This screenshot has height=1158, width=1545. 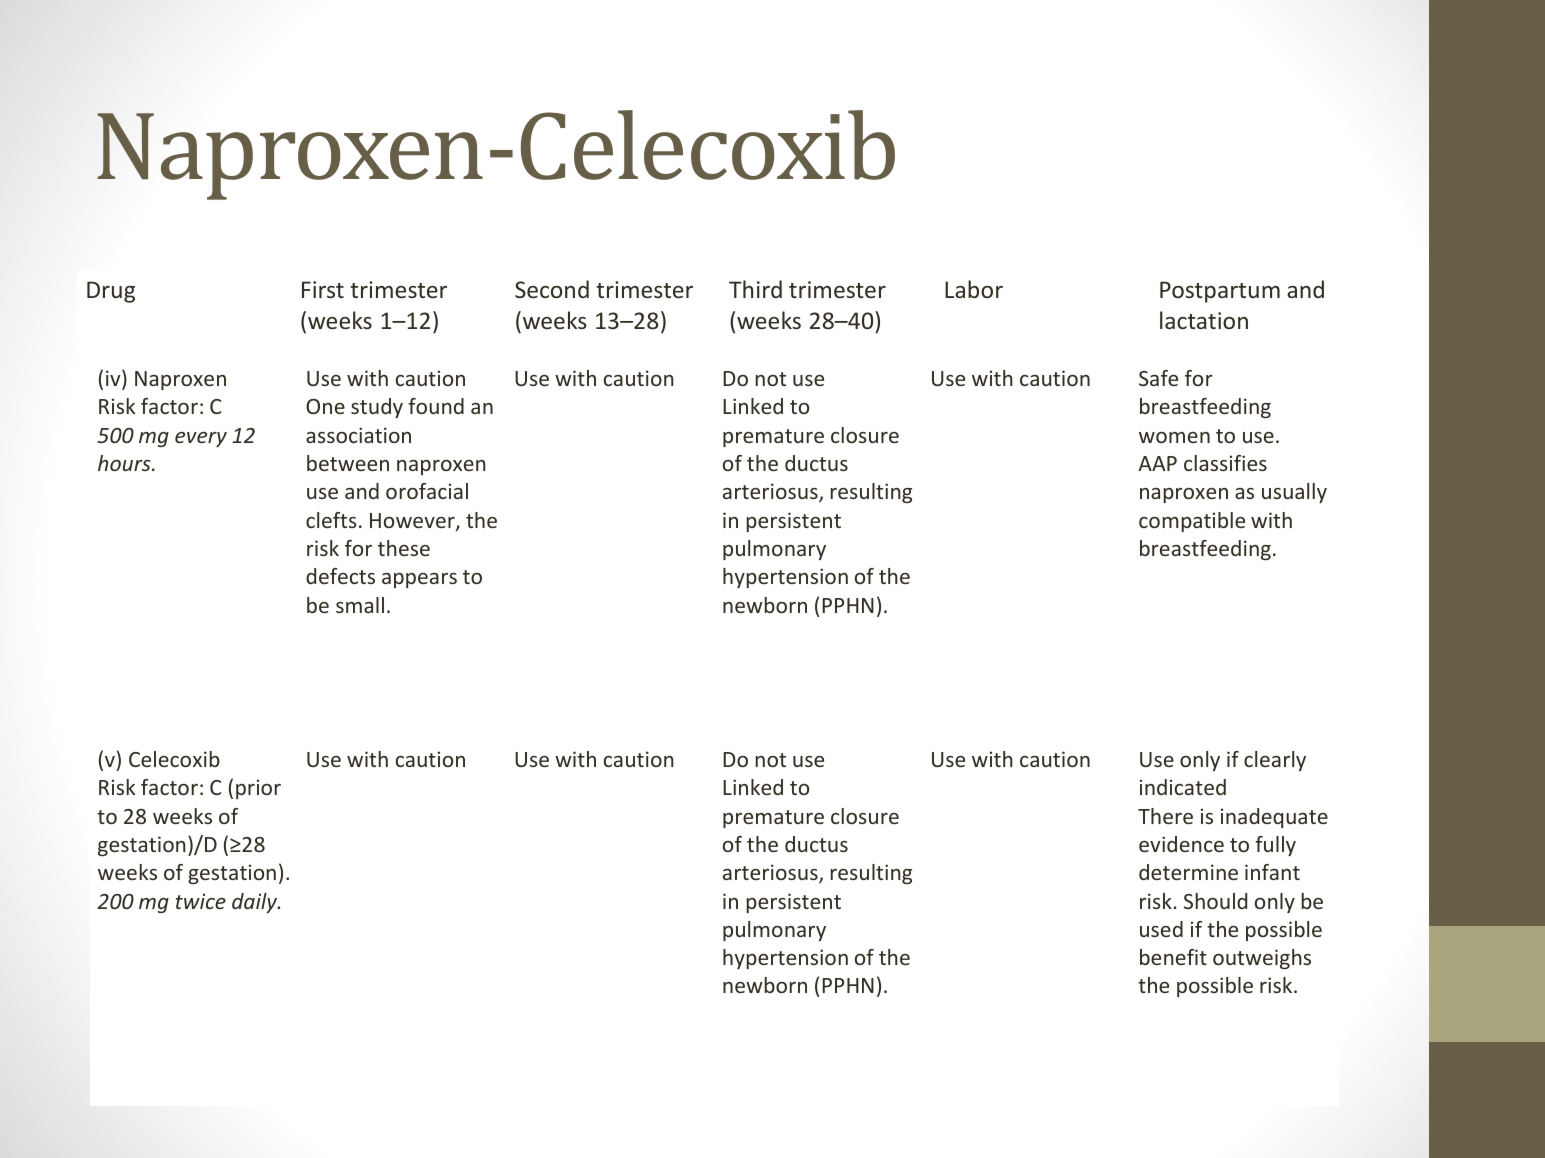 I want to click on between, so click(x=348, y=463).
